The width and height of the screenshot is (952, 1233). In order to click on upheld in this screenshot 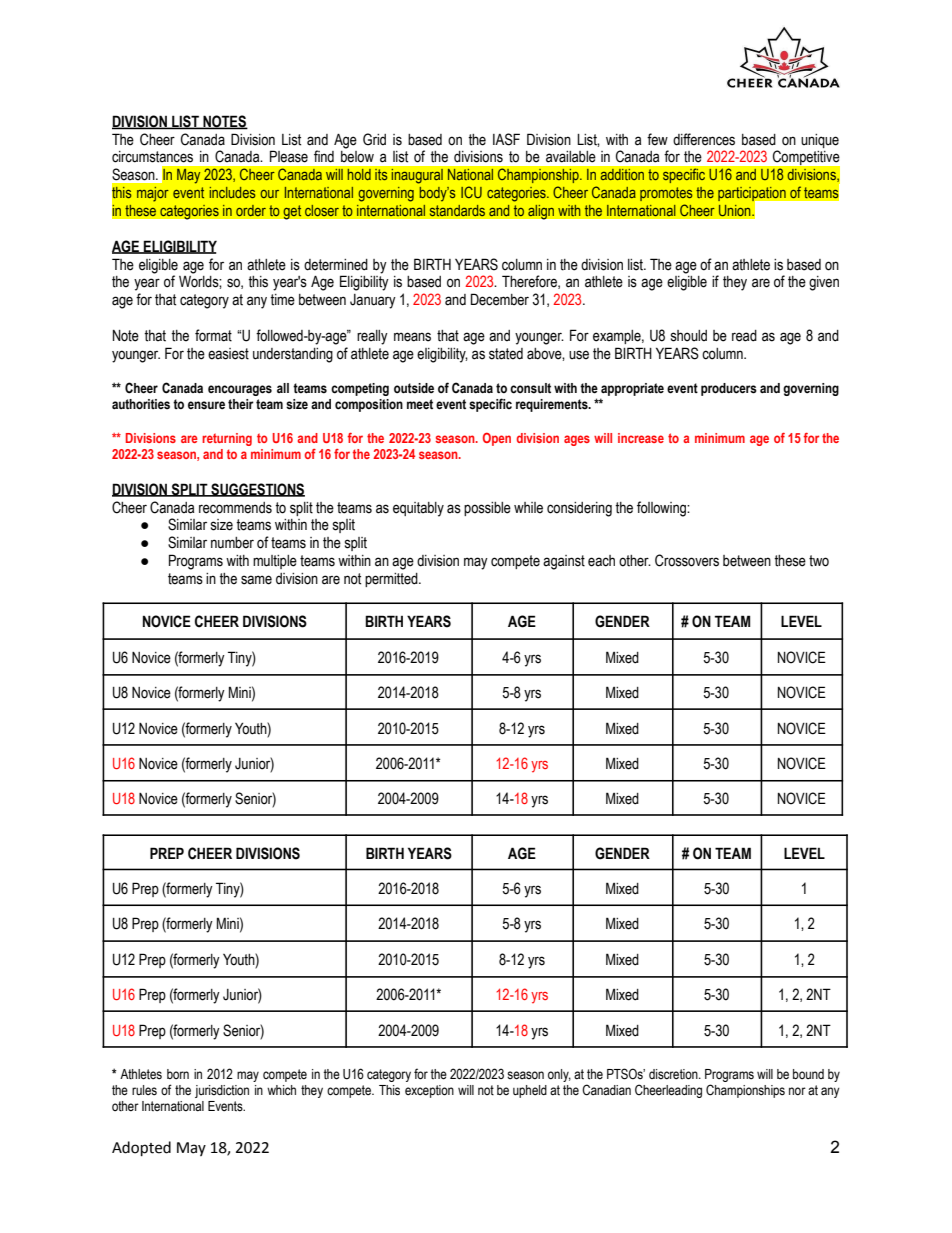, I will do `click(530, 1091)`.
